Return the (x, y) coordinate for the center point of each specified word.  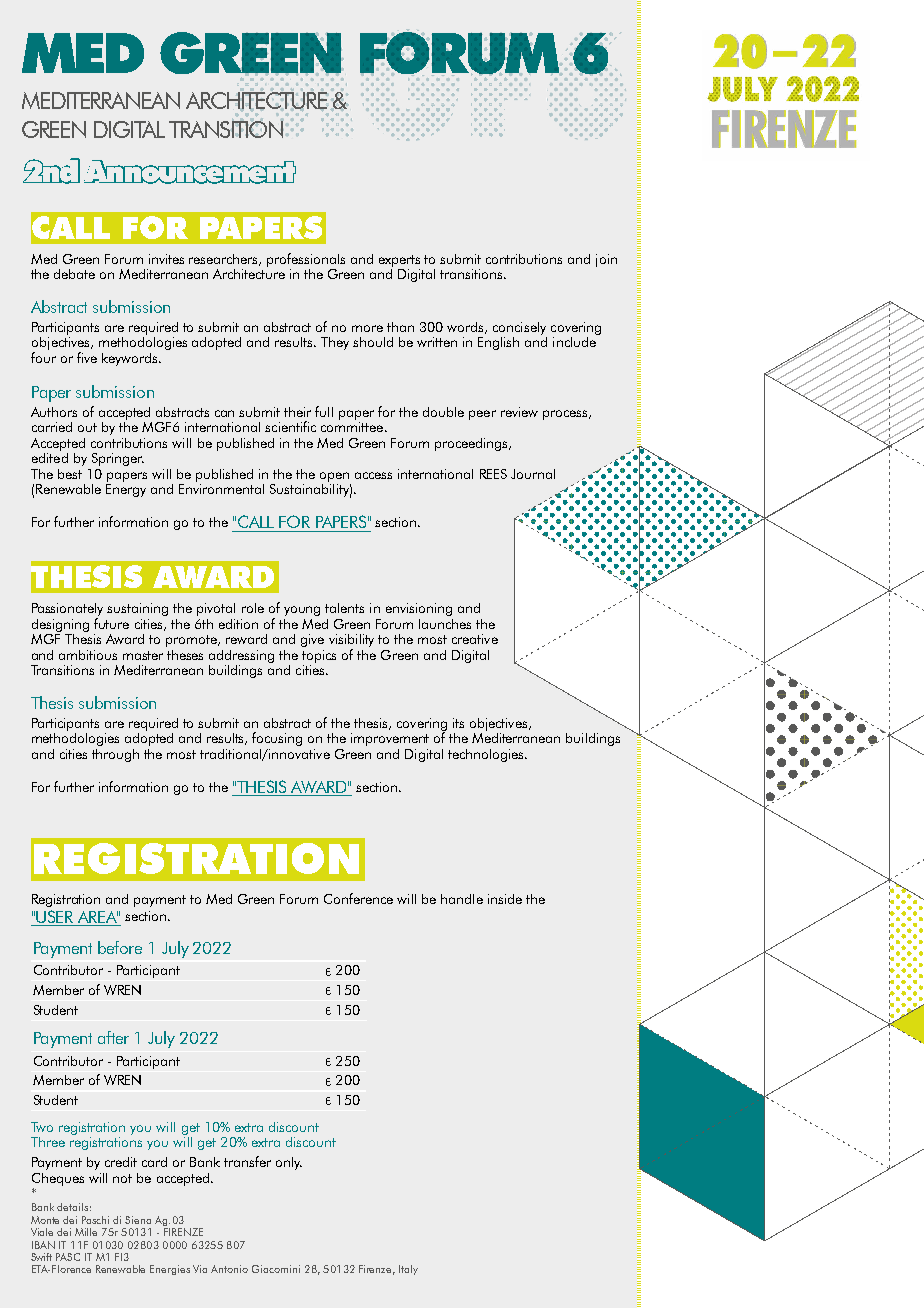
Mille (86, 1232)
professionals (306, 260)
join (606, 260)
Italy (408, 1270)
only (289, 1163)
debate (74, 274)
